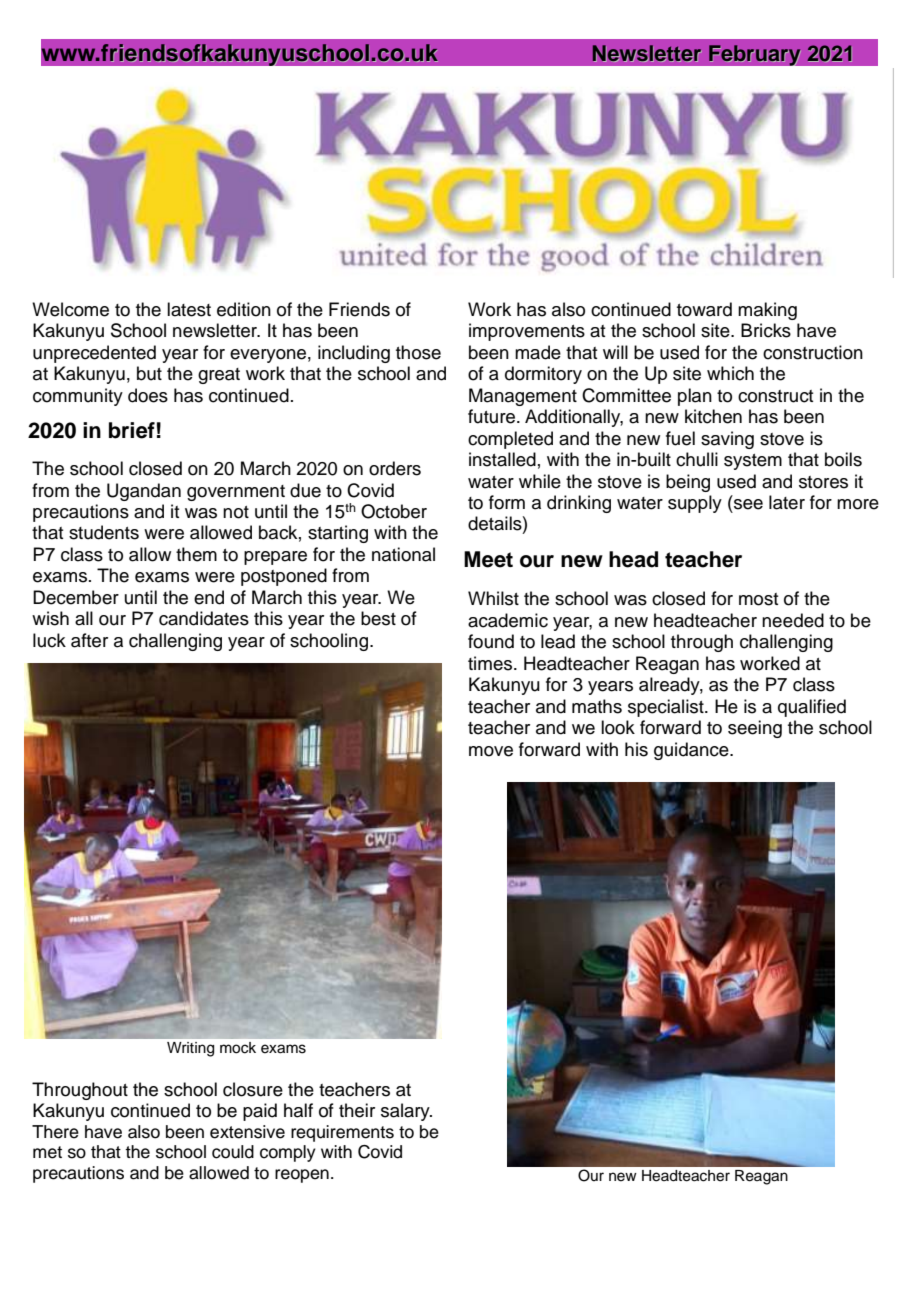 The width and height of the image is (924, 1308). I want to click on later, so click(787, 502).
